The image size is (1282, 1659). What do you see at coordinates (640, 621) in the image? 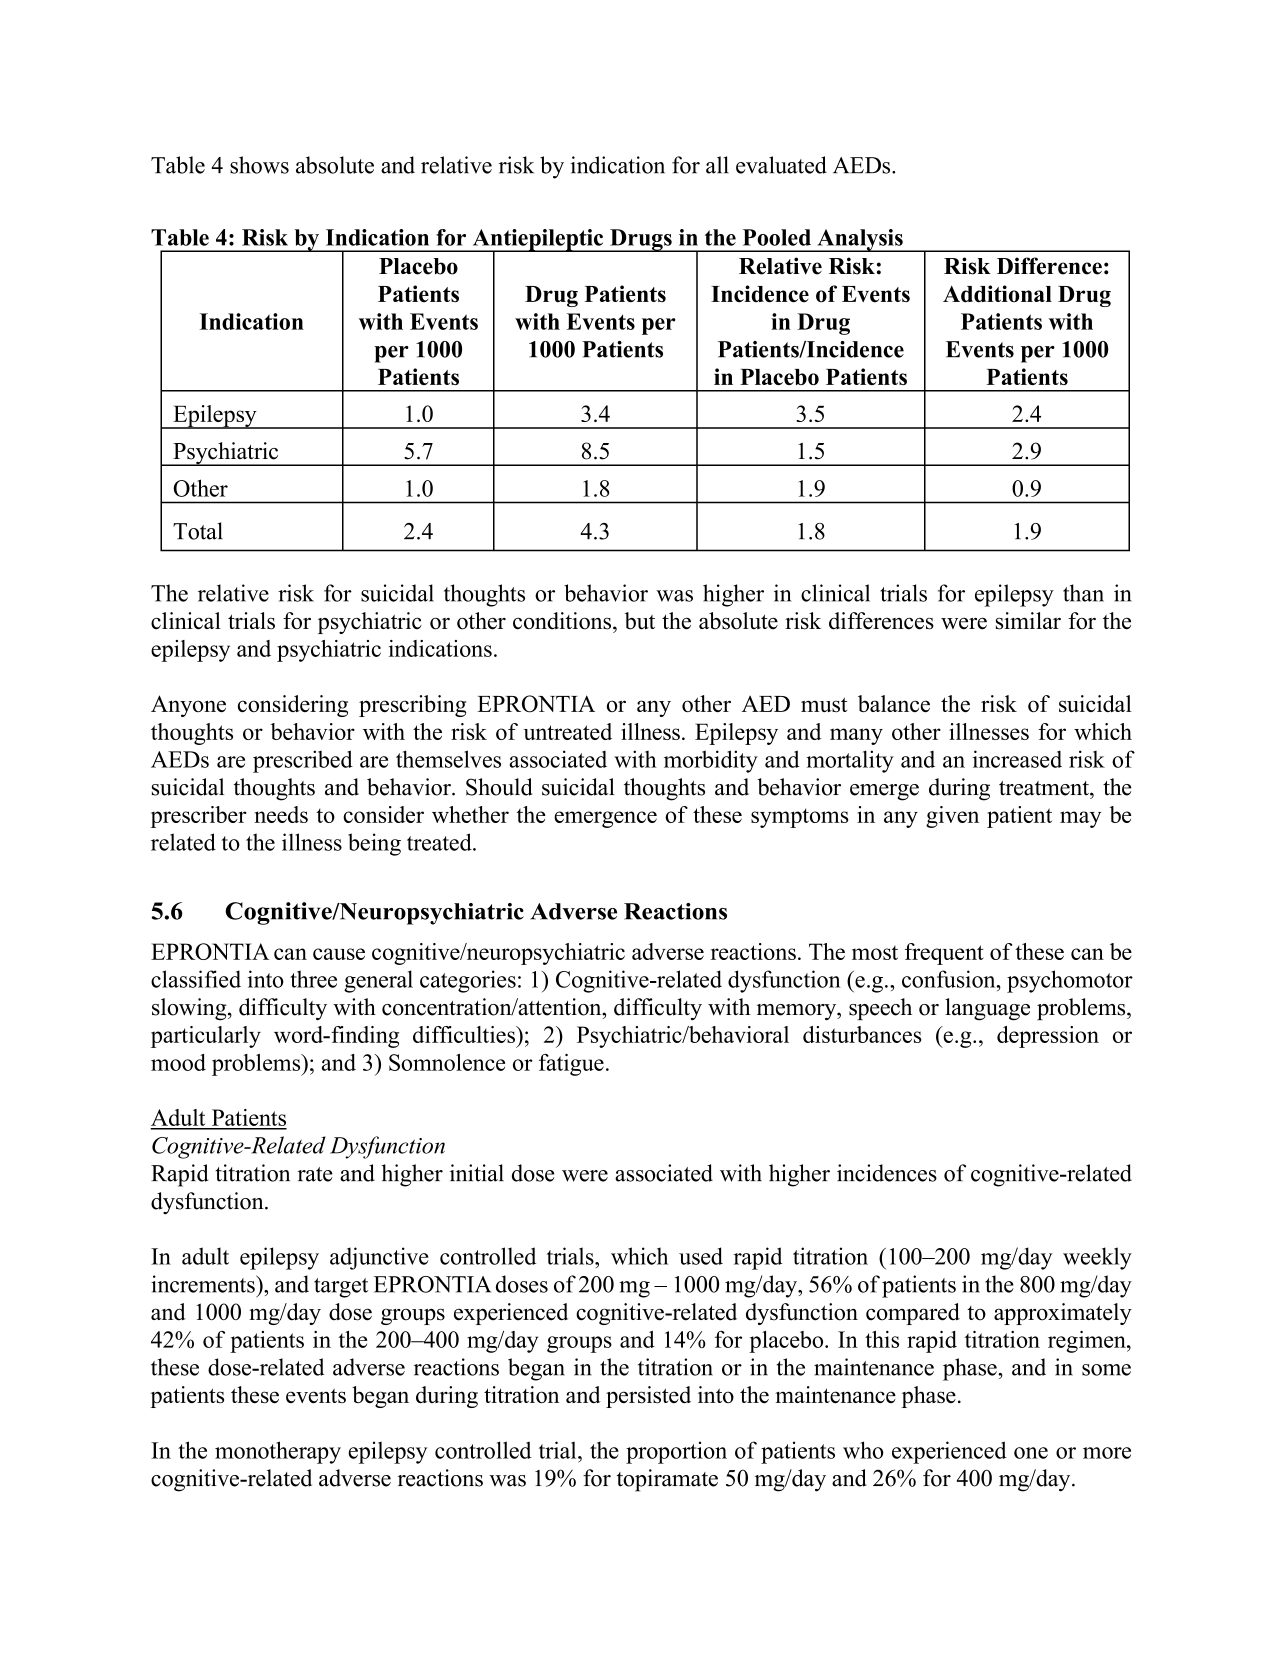
I see `but` at bounding box center [640, 621].
